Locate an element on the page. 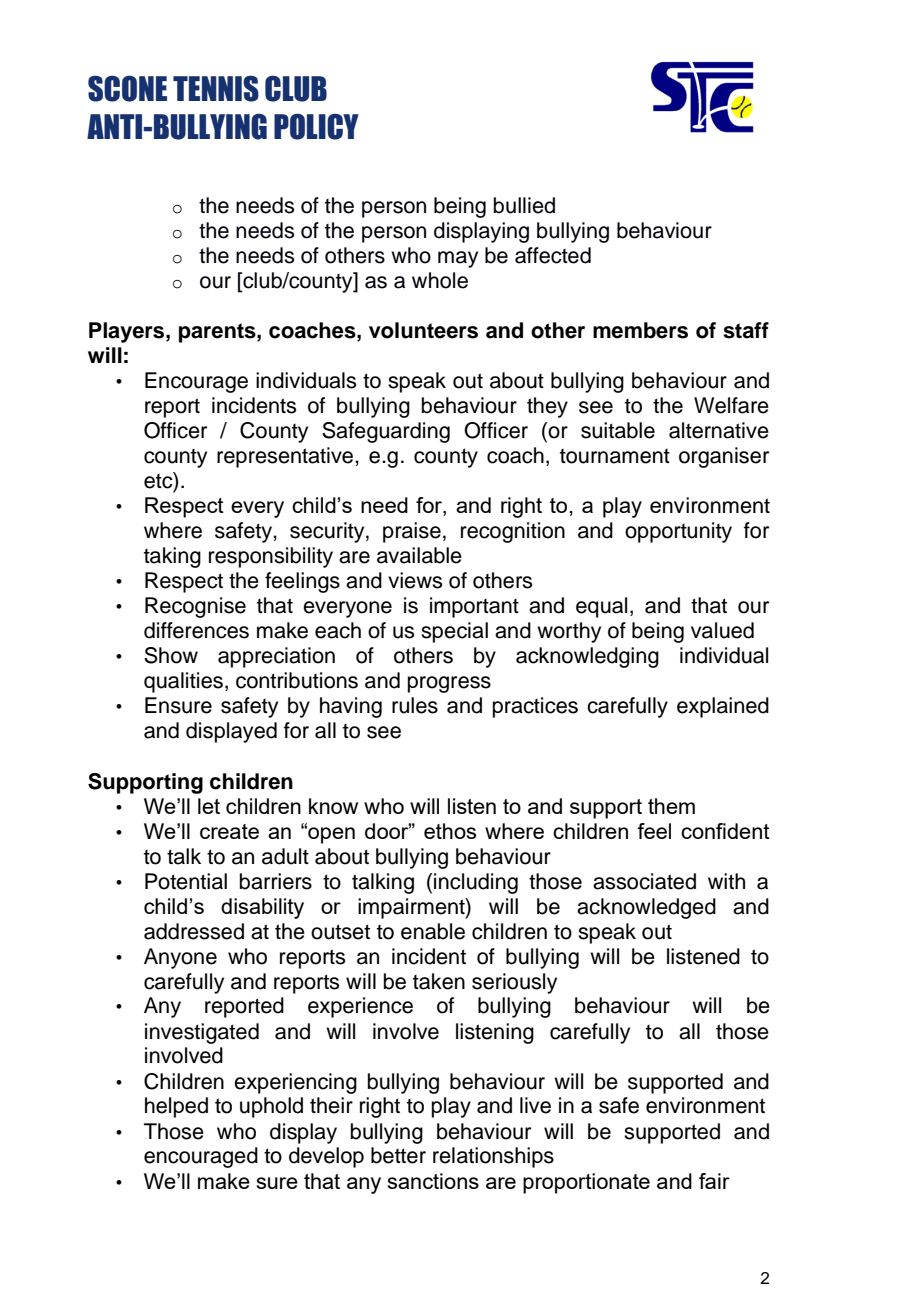  valued is located at coordinates (722, 630).
